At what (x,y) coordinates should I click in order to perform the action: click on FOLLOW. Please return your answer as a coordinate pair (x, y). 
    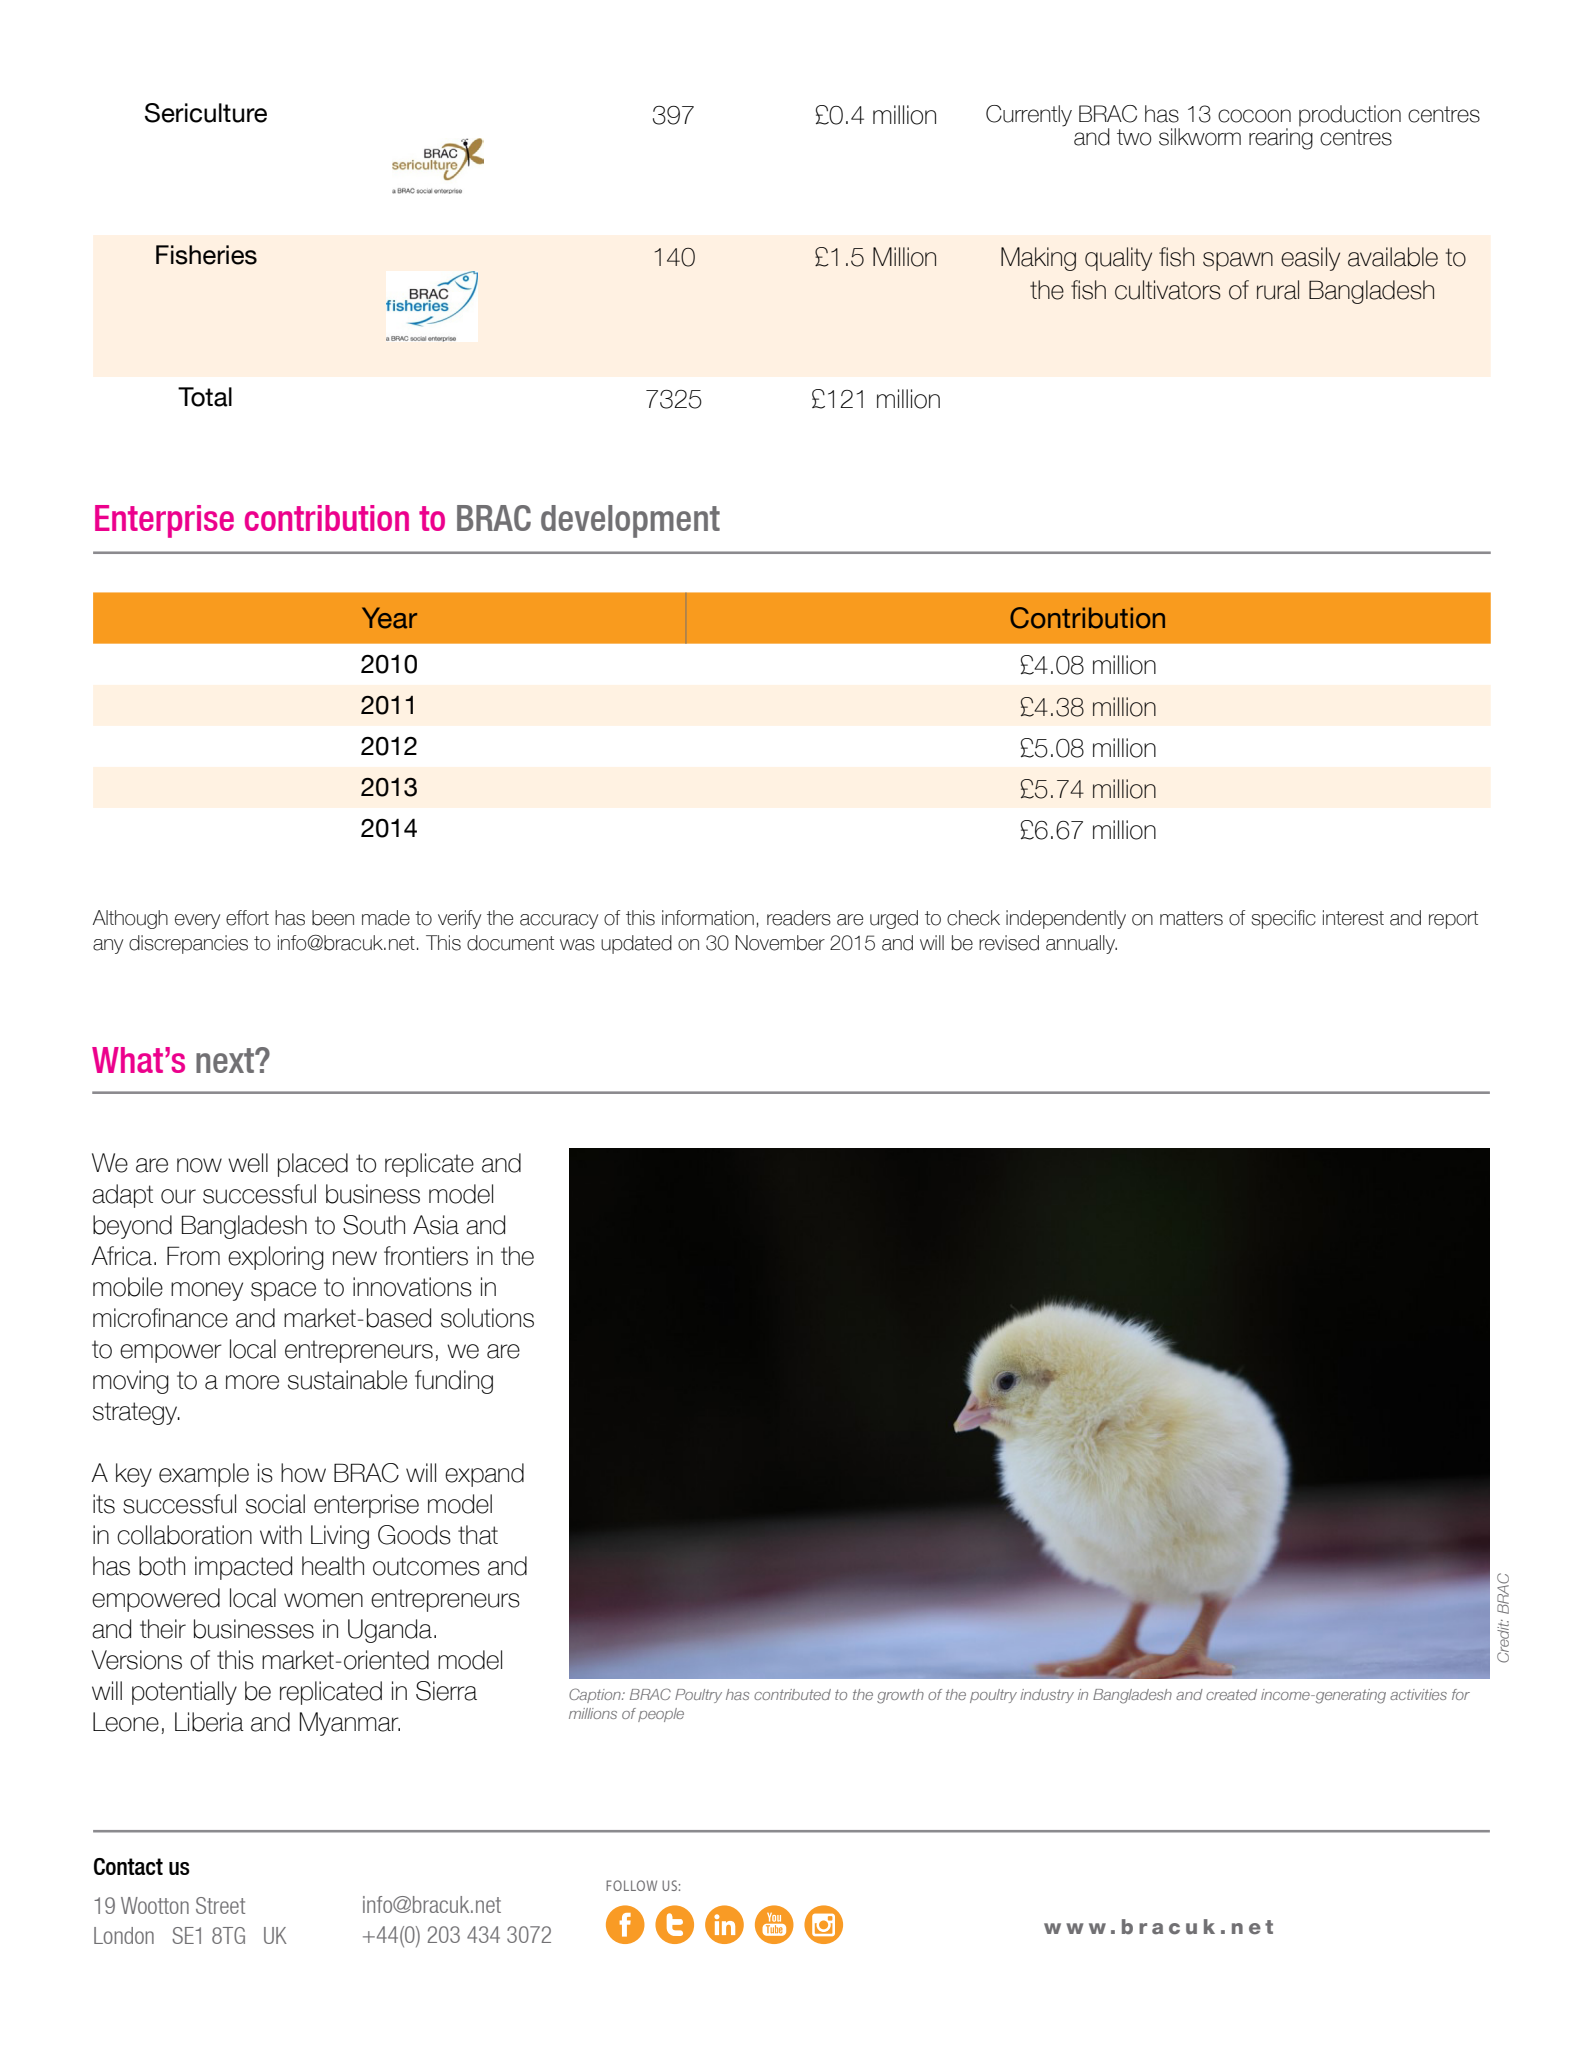
    Looking at the image, I should click on (631, 1885).
